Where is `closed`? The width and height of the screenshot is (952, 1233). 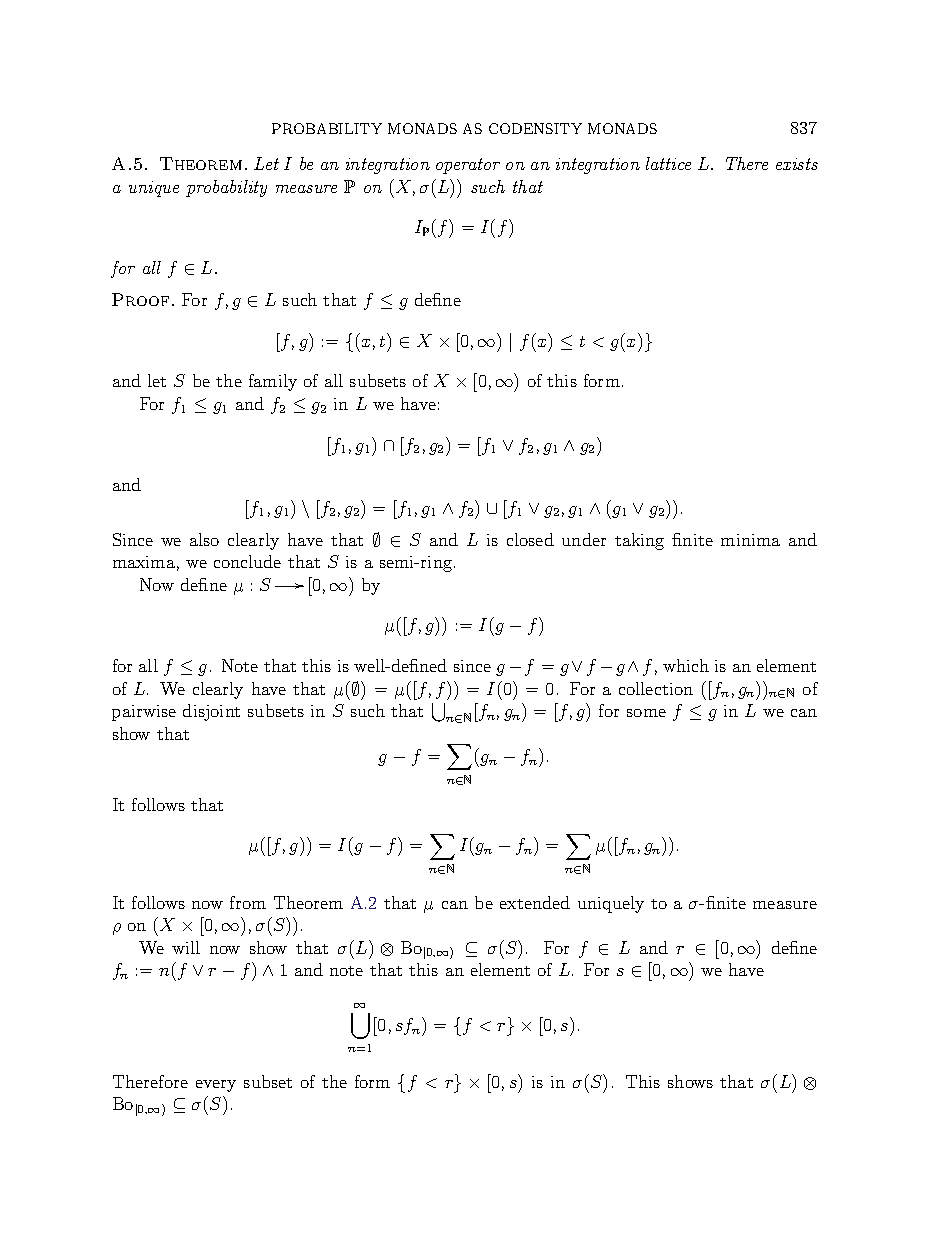
closed is located at coordinates (530, 539).
